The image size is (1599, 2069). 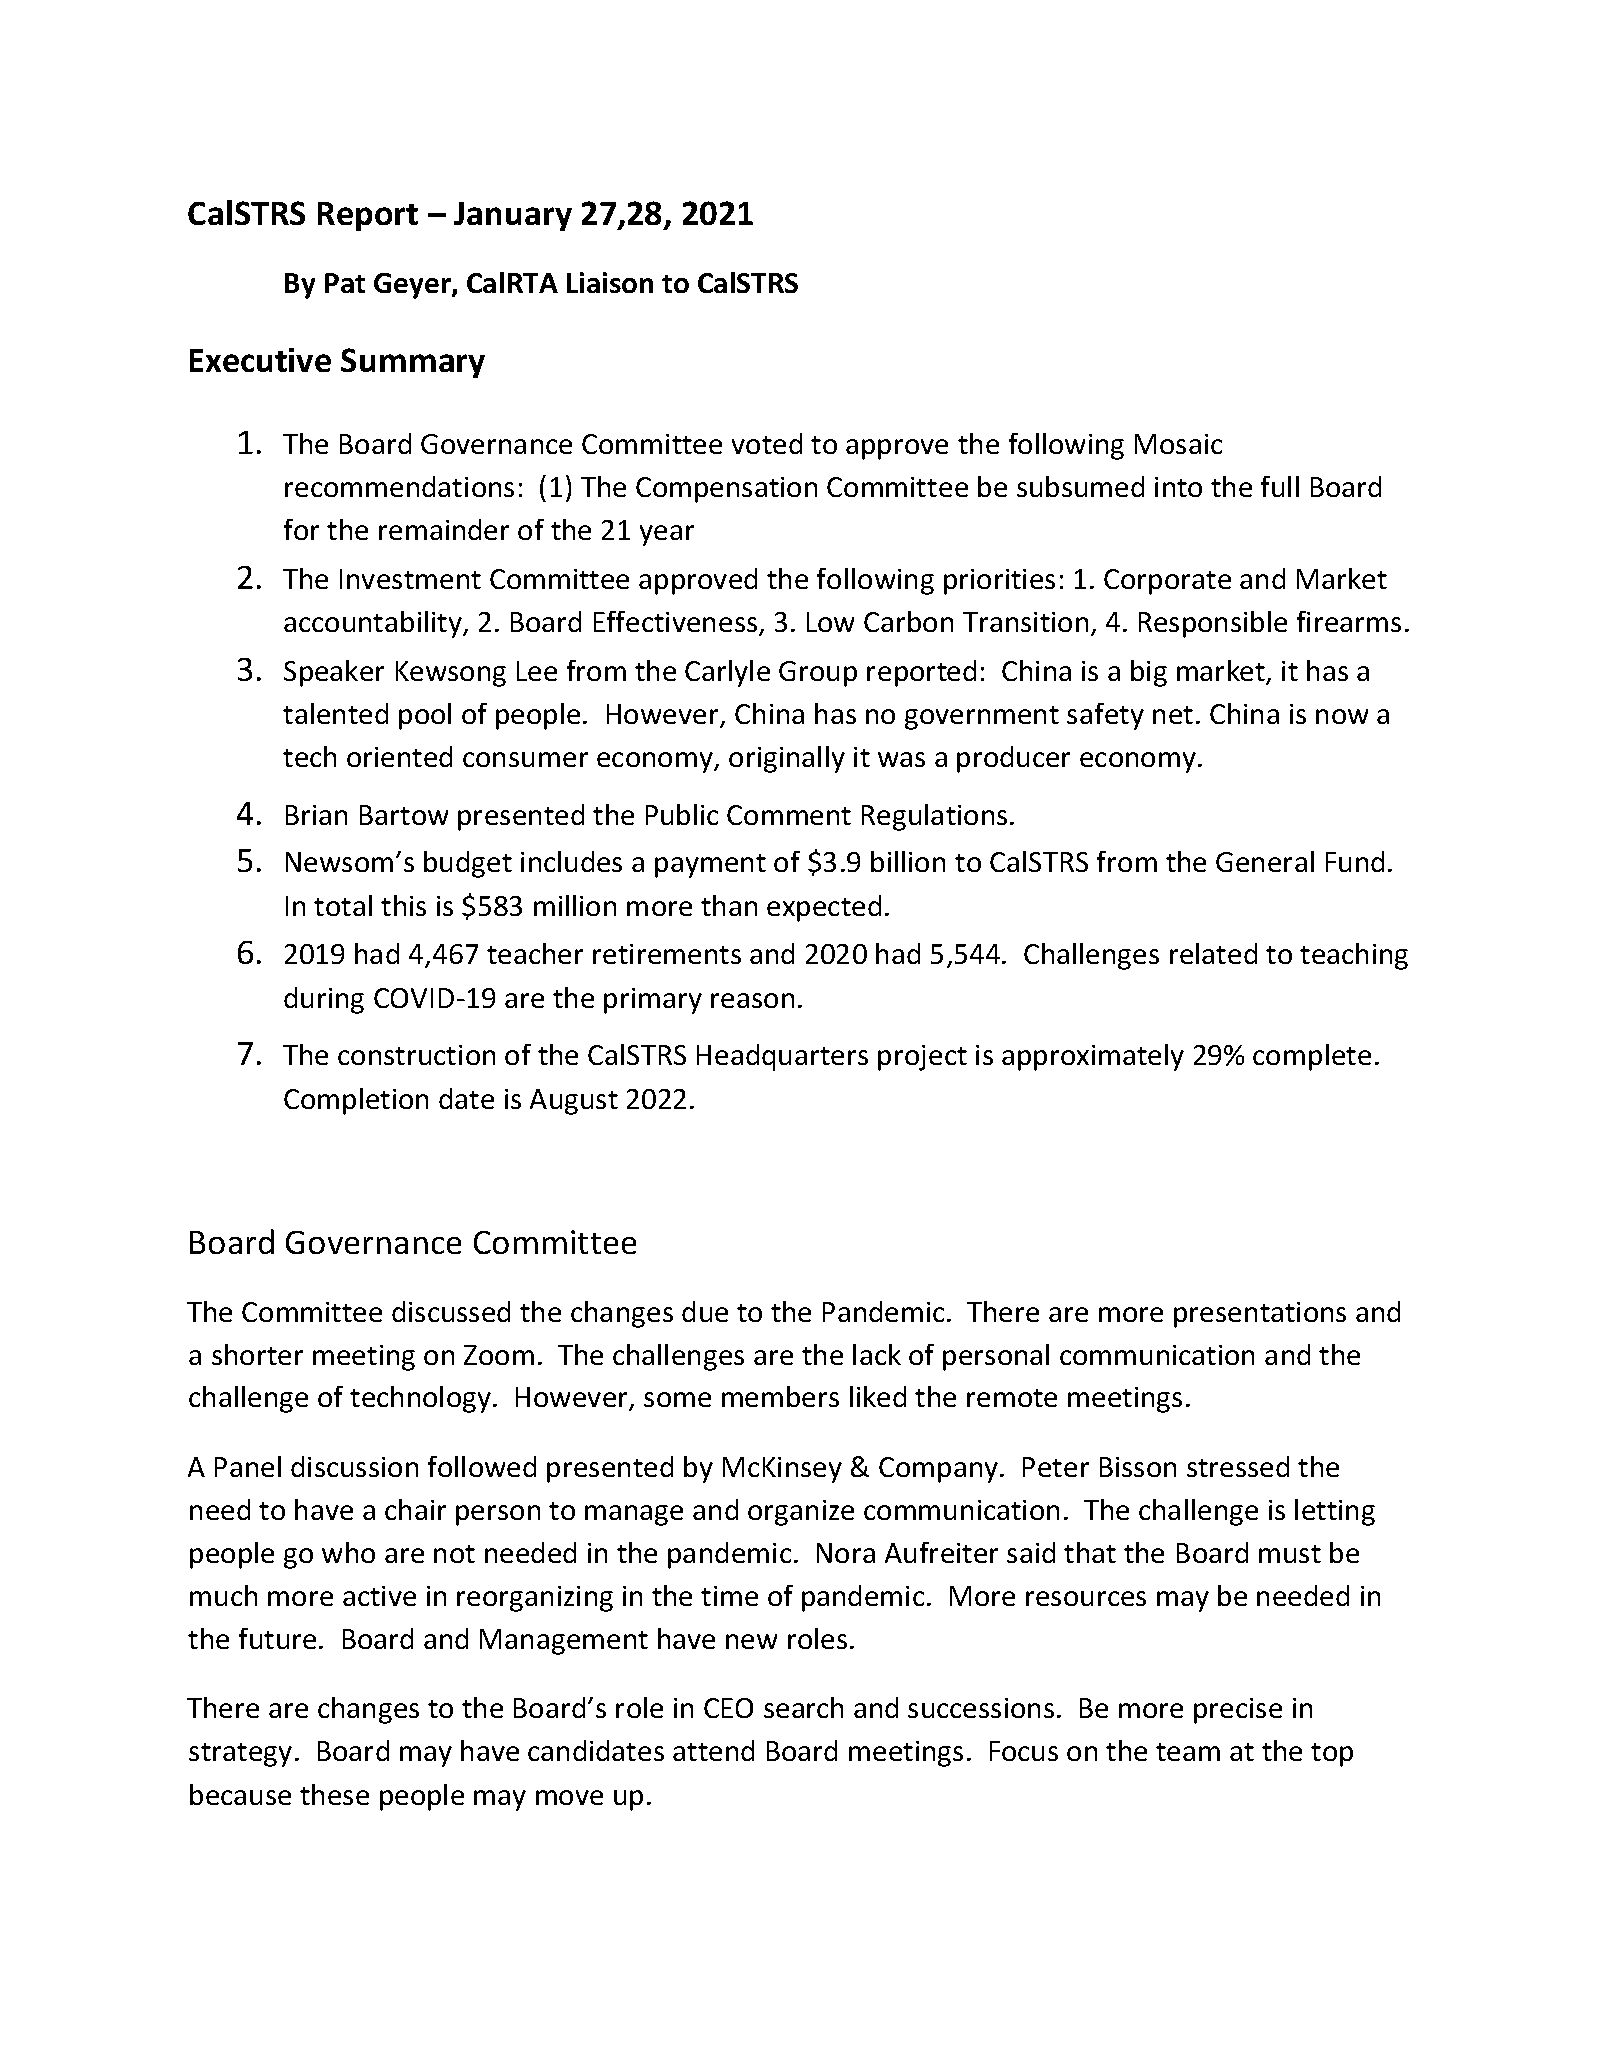 I want to click on Pat, so click(x=345, y=283).
